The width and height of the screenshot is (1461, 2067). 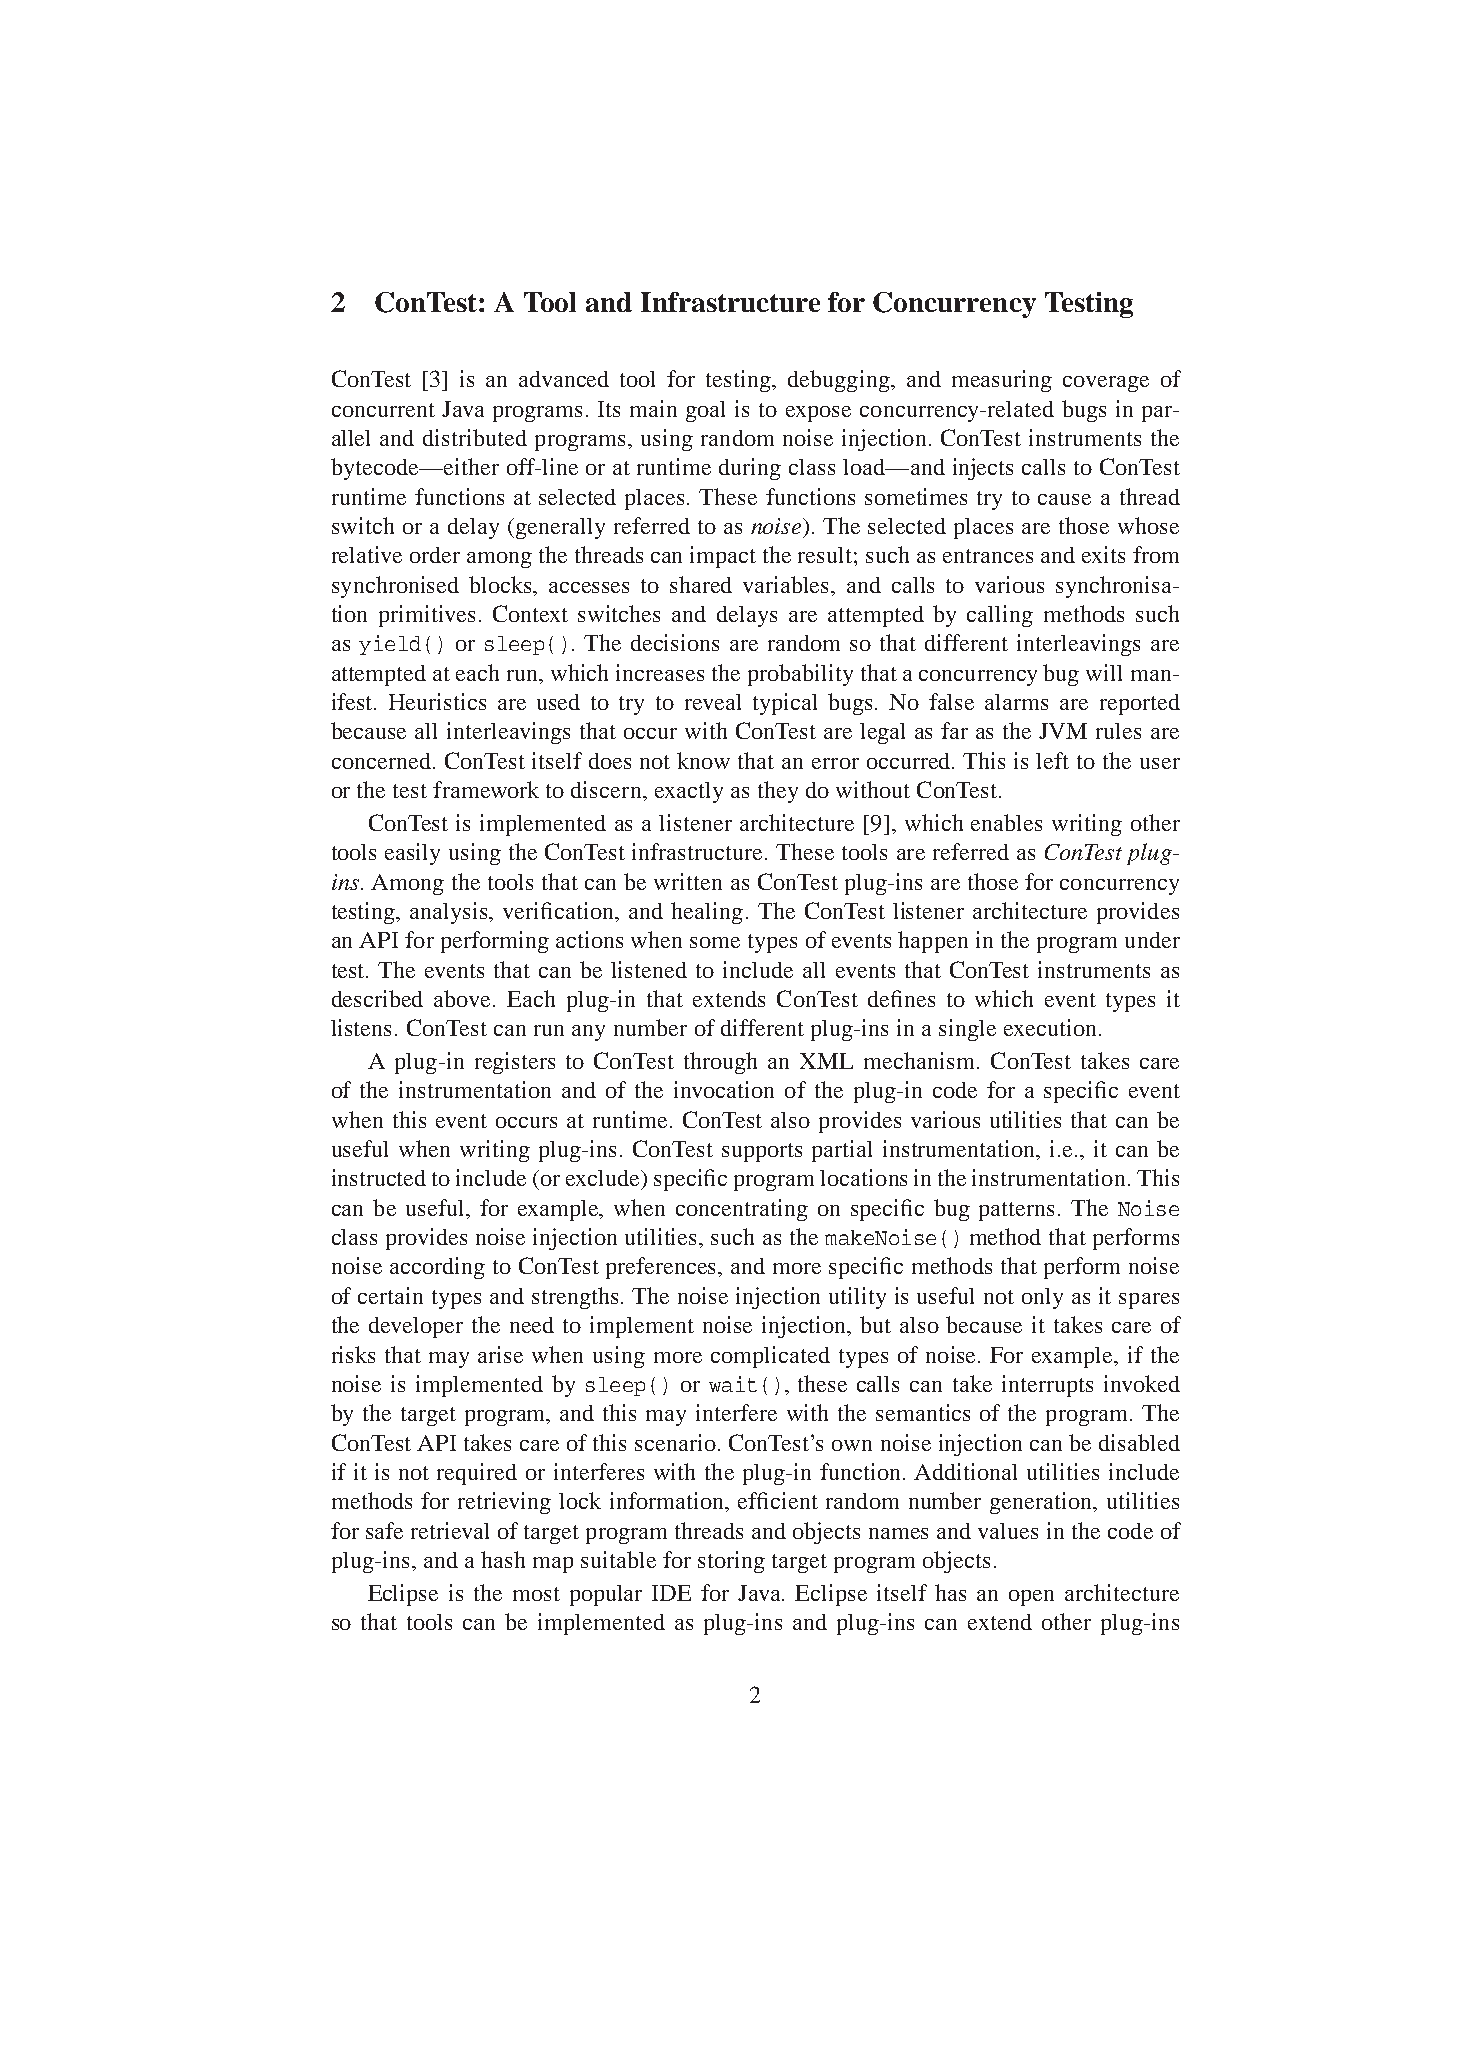 I want to click on retrieval, so click(x=450, y=1530).
